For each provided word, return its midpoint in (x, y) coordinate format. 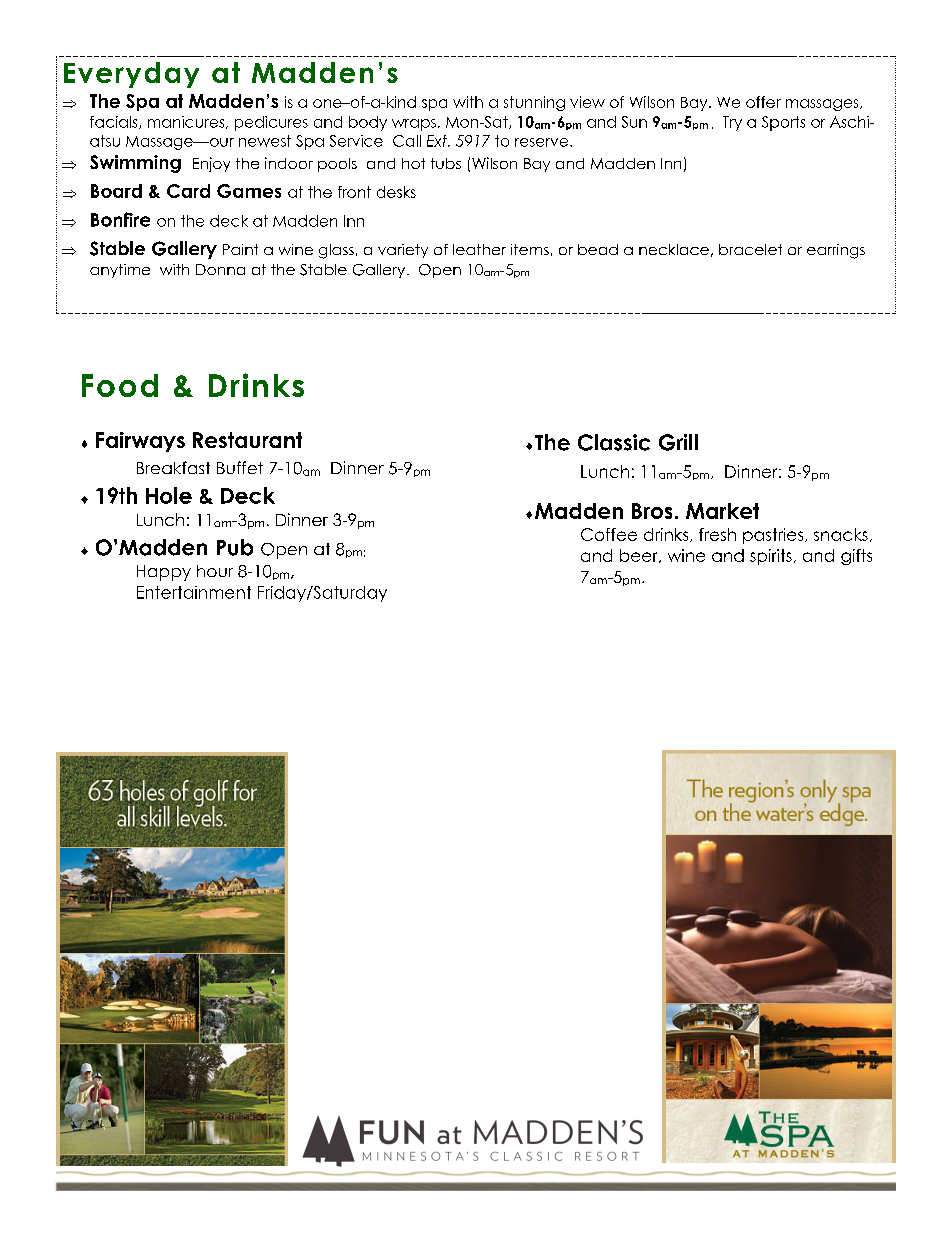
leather (479, 249)
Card (188, 191)
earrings (836, 251)
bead (598, 249)
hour (215, 571)
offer (763, 102)
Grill (678, 442)
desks (396, 192)
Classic (614, 442)
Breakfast (173, 467)
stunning (534, 103)
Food (120, 385)
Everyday (131, 75)
